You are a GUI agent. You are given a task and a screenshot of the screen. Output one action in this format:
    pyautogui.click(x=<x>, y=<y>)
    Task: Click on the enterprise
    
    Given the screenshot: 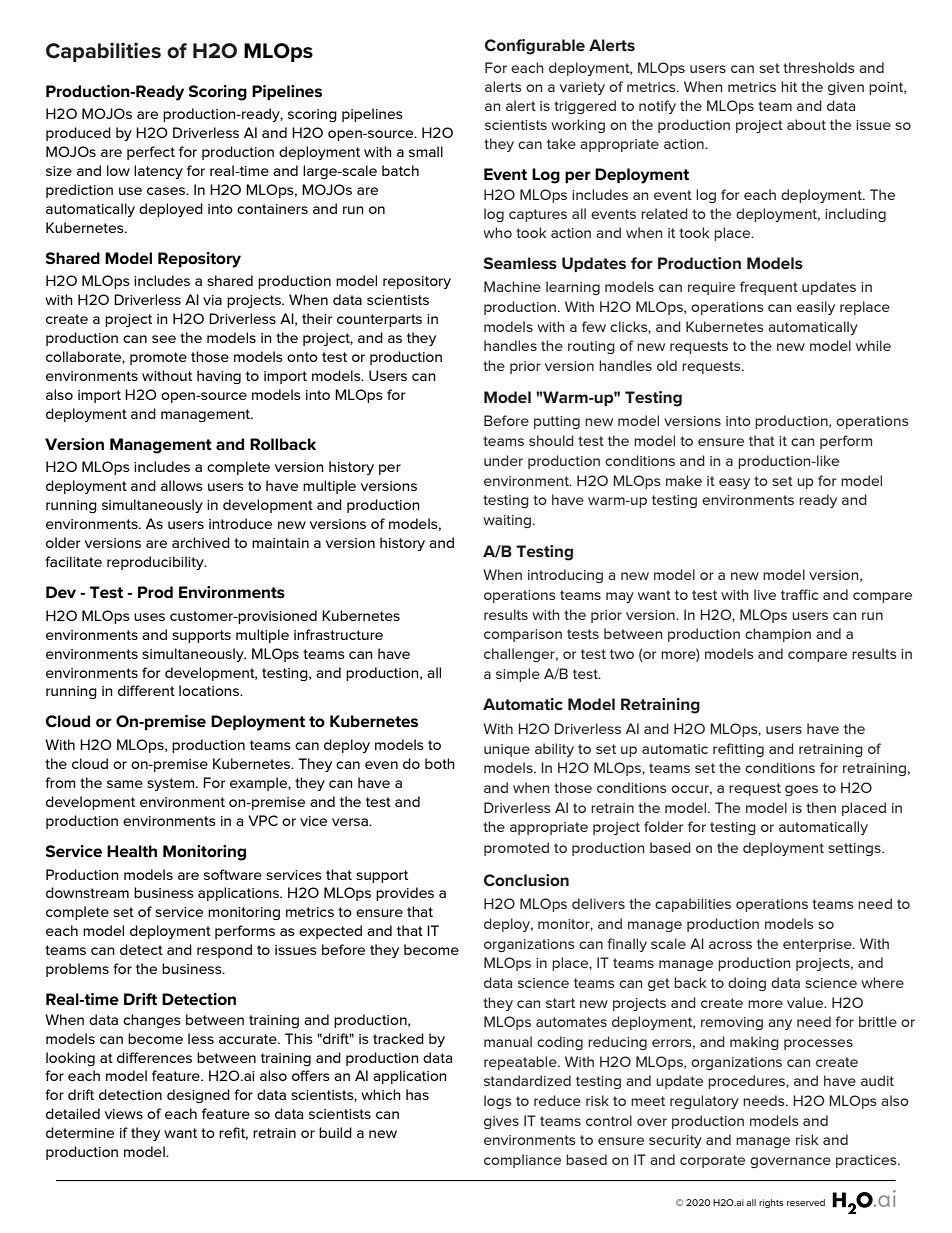 What is the action you would take?
    pyautogui.click(x=818, y=945)
